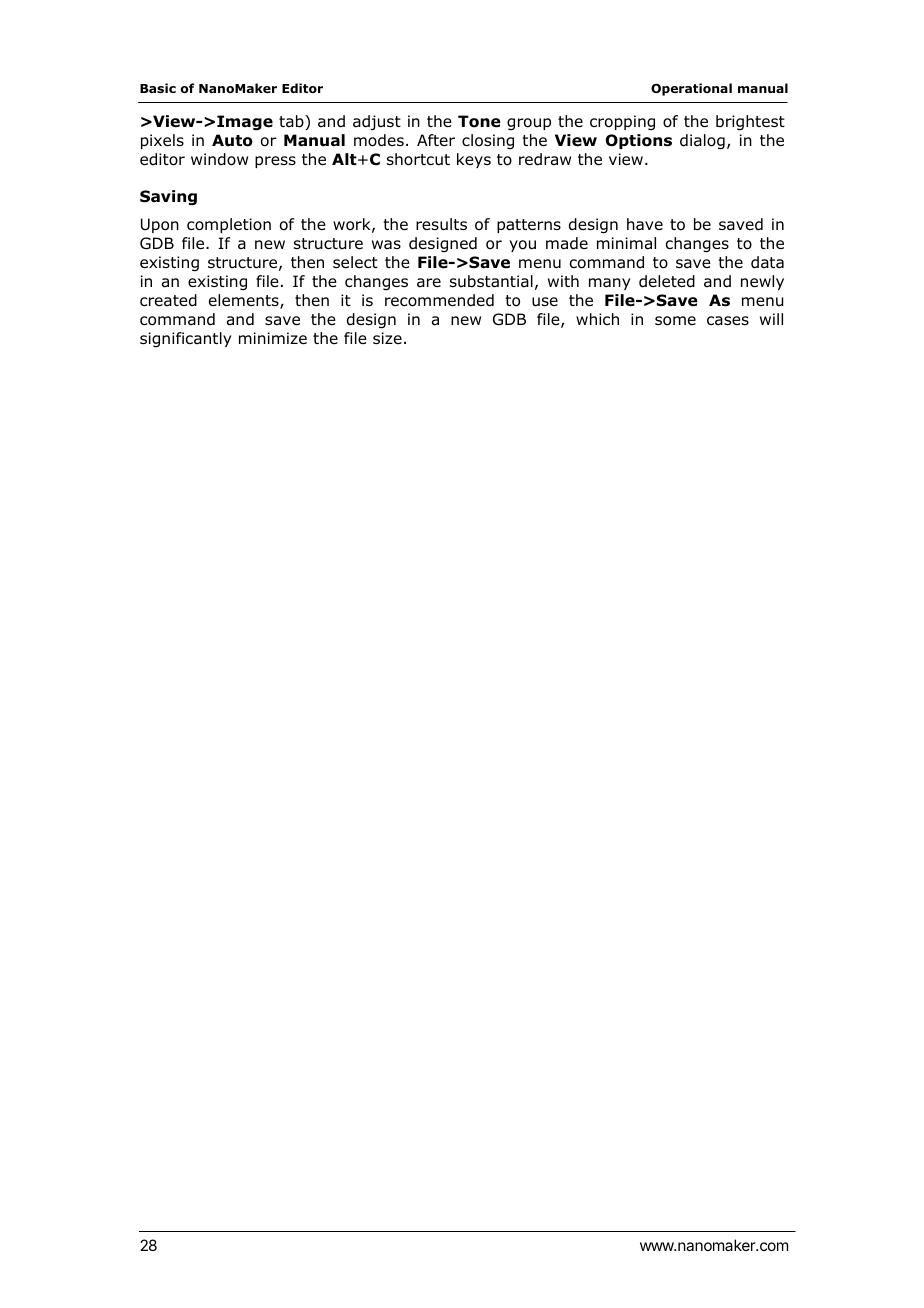 The image size is (924, 1308). What do you see at coordinates (691, 89) in the image?
I see `Operational` at bounding box center [691, 89].
